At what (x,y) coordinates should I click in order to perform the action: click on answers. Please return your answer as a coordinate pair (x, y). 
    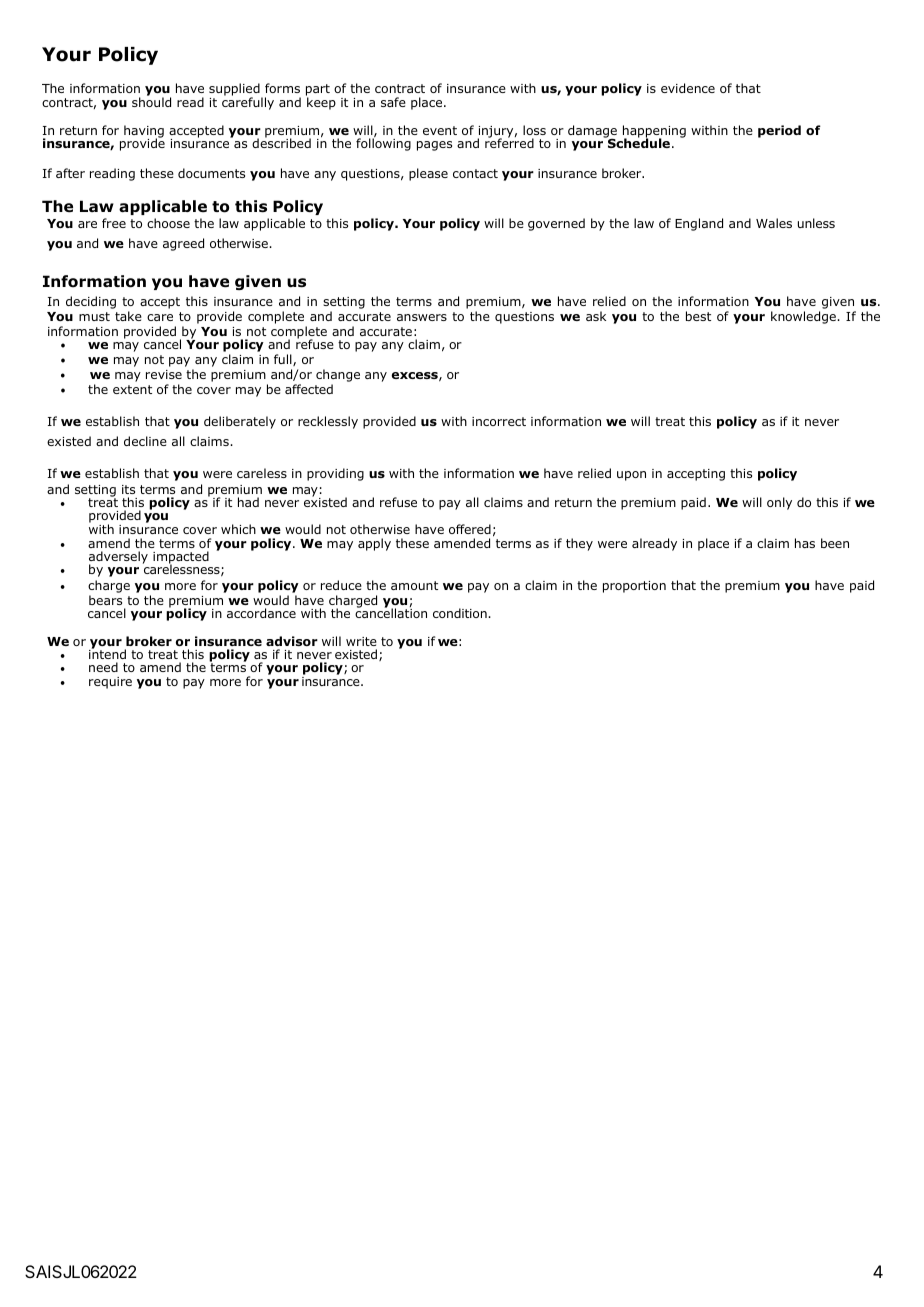
    Looking at the image, I should click on (422, 317).
